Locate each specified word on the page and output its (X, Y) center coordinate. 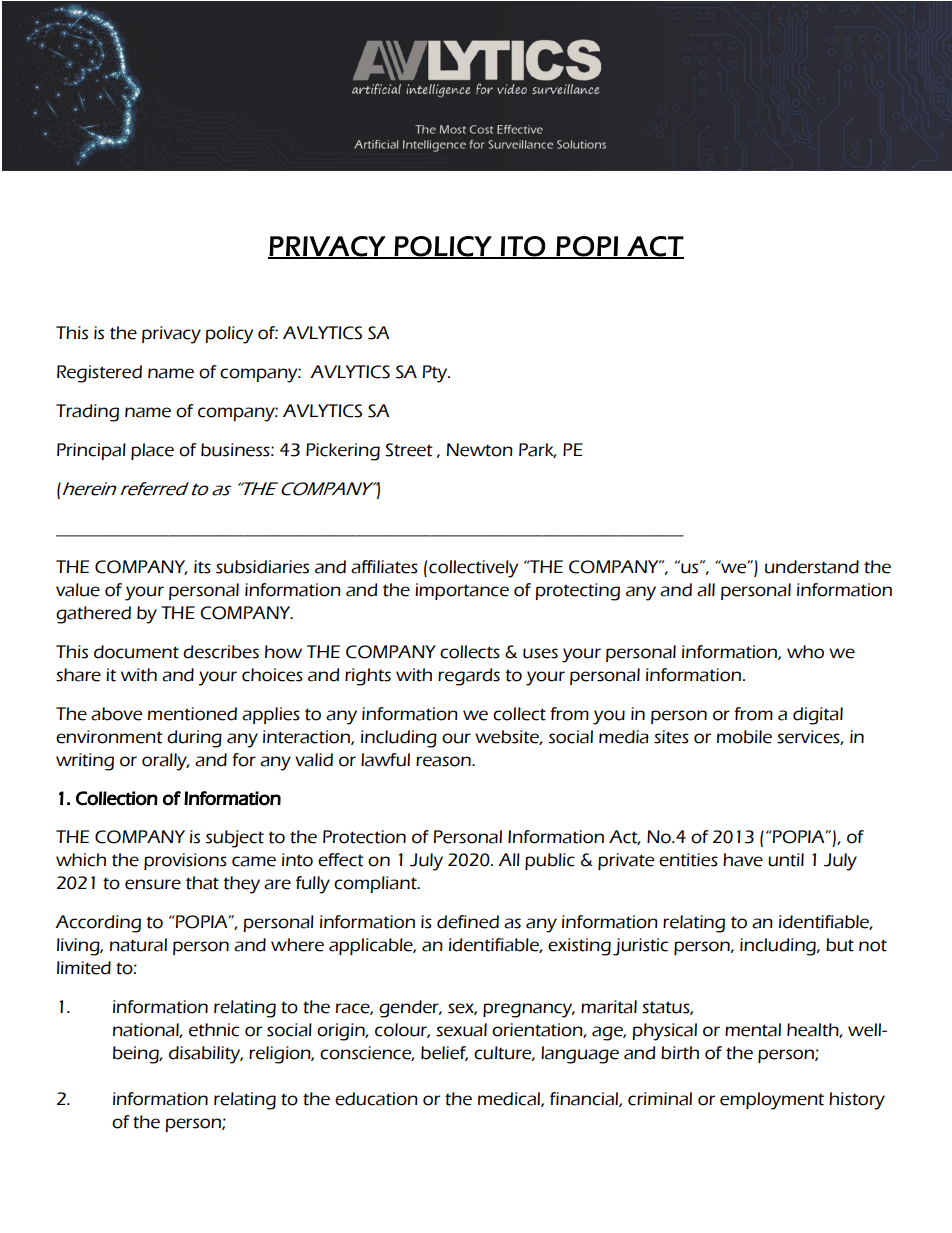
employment (772, 1101)
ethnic (214, 1030)
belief (444, 1053)
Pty (436, 374)
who (805, 652)
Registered (99, 374)
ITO (523, 247)
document (136, 652)
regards (469, 677)
